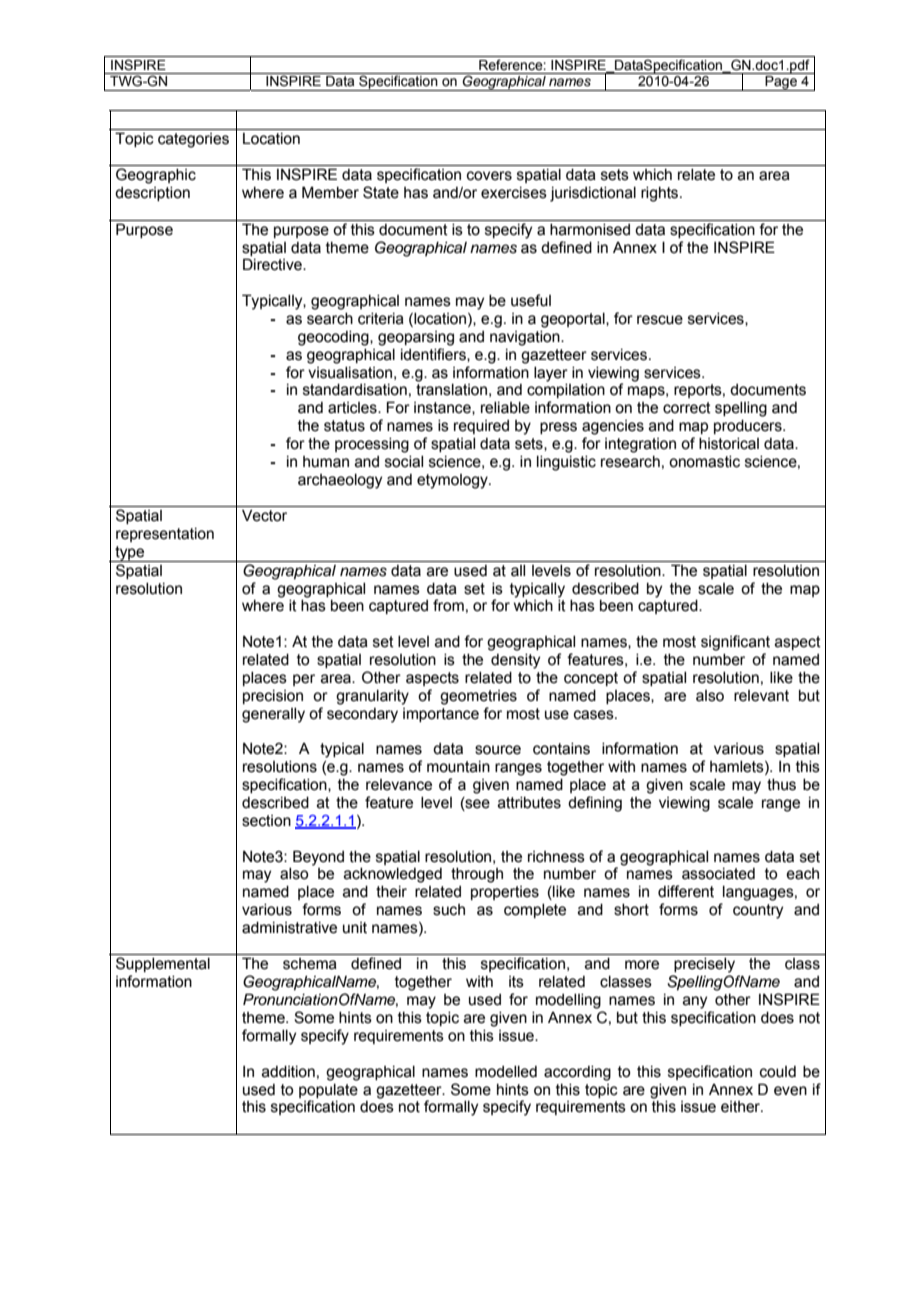 This screenshot has height=1308, width=924. I want to click on covers, so click(489, 176).
